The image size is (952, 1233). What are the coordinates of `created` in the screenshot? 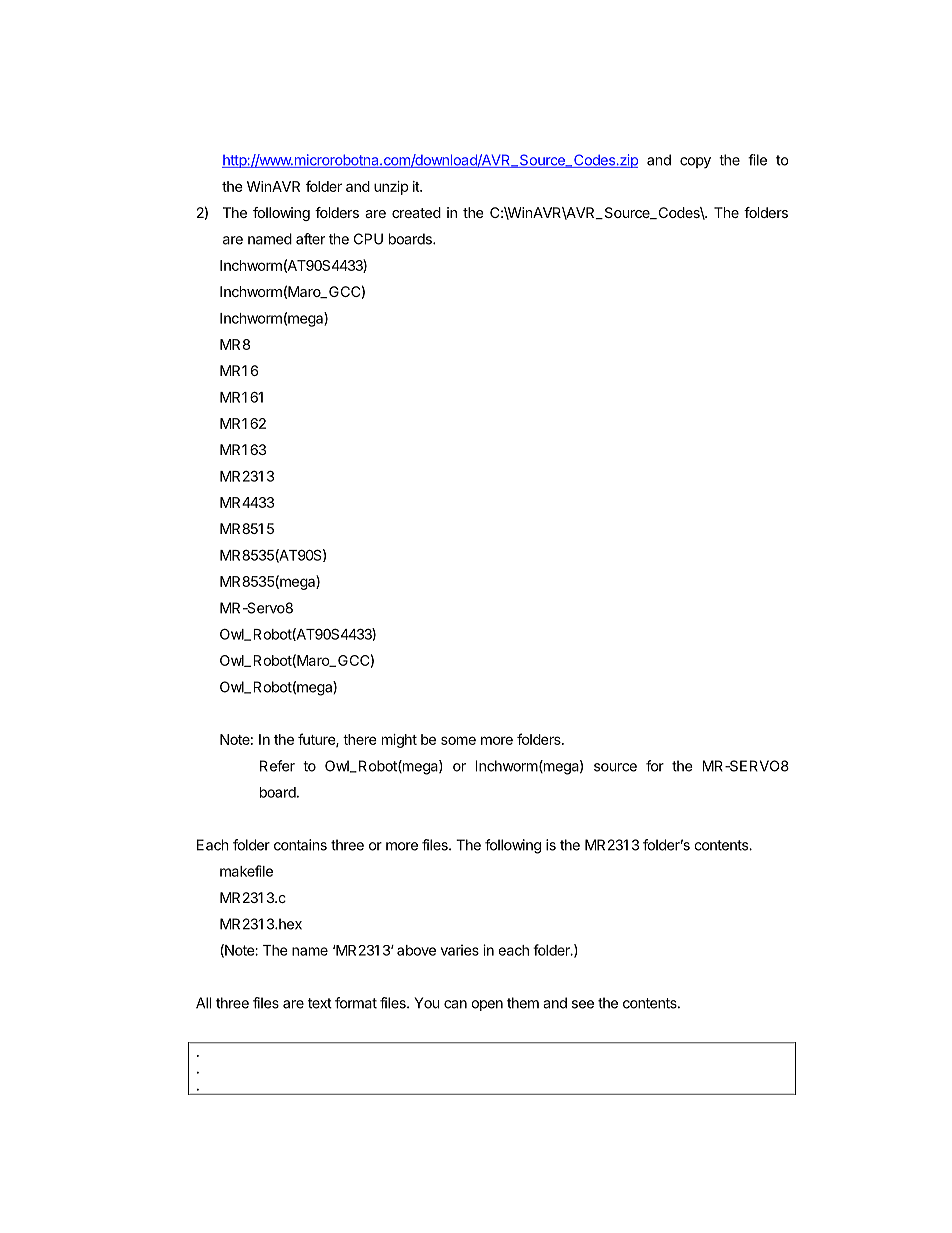 It's located at (416, 212).
